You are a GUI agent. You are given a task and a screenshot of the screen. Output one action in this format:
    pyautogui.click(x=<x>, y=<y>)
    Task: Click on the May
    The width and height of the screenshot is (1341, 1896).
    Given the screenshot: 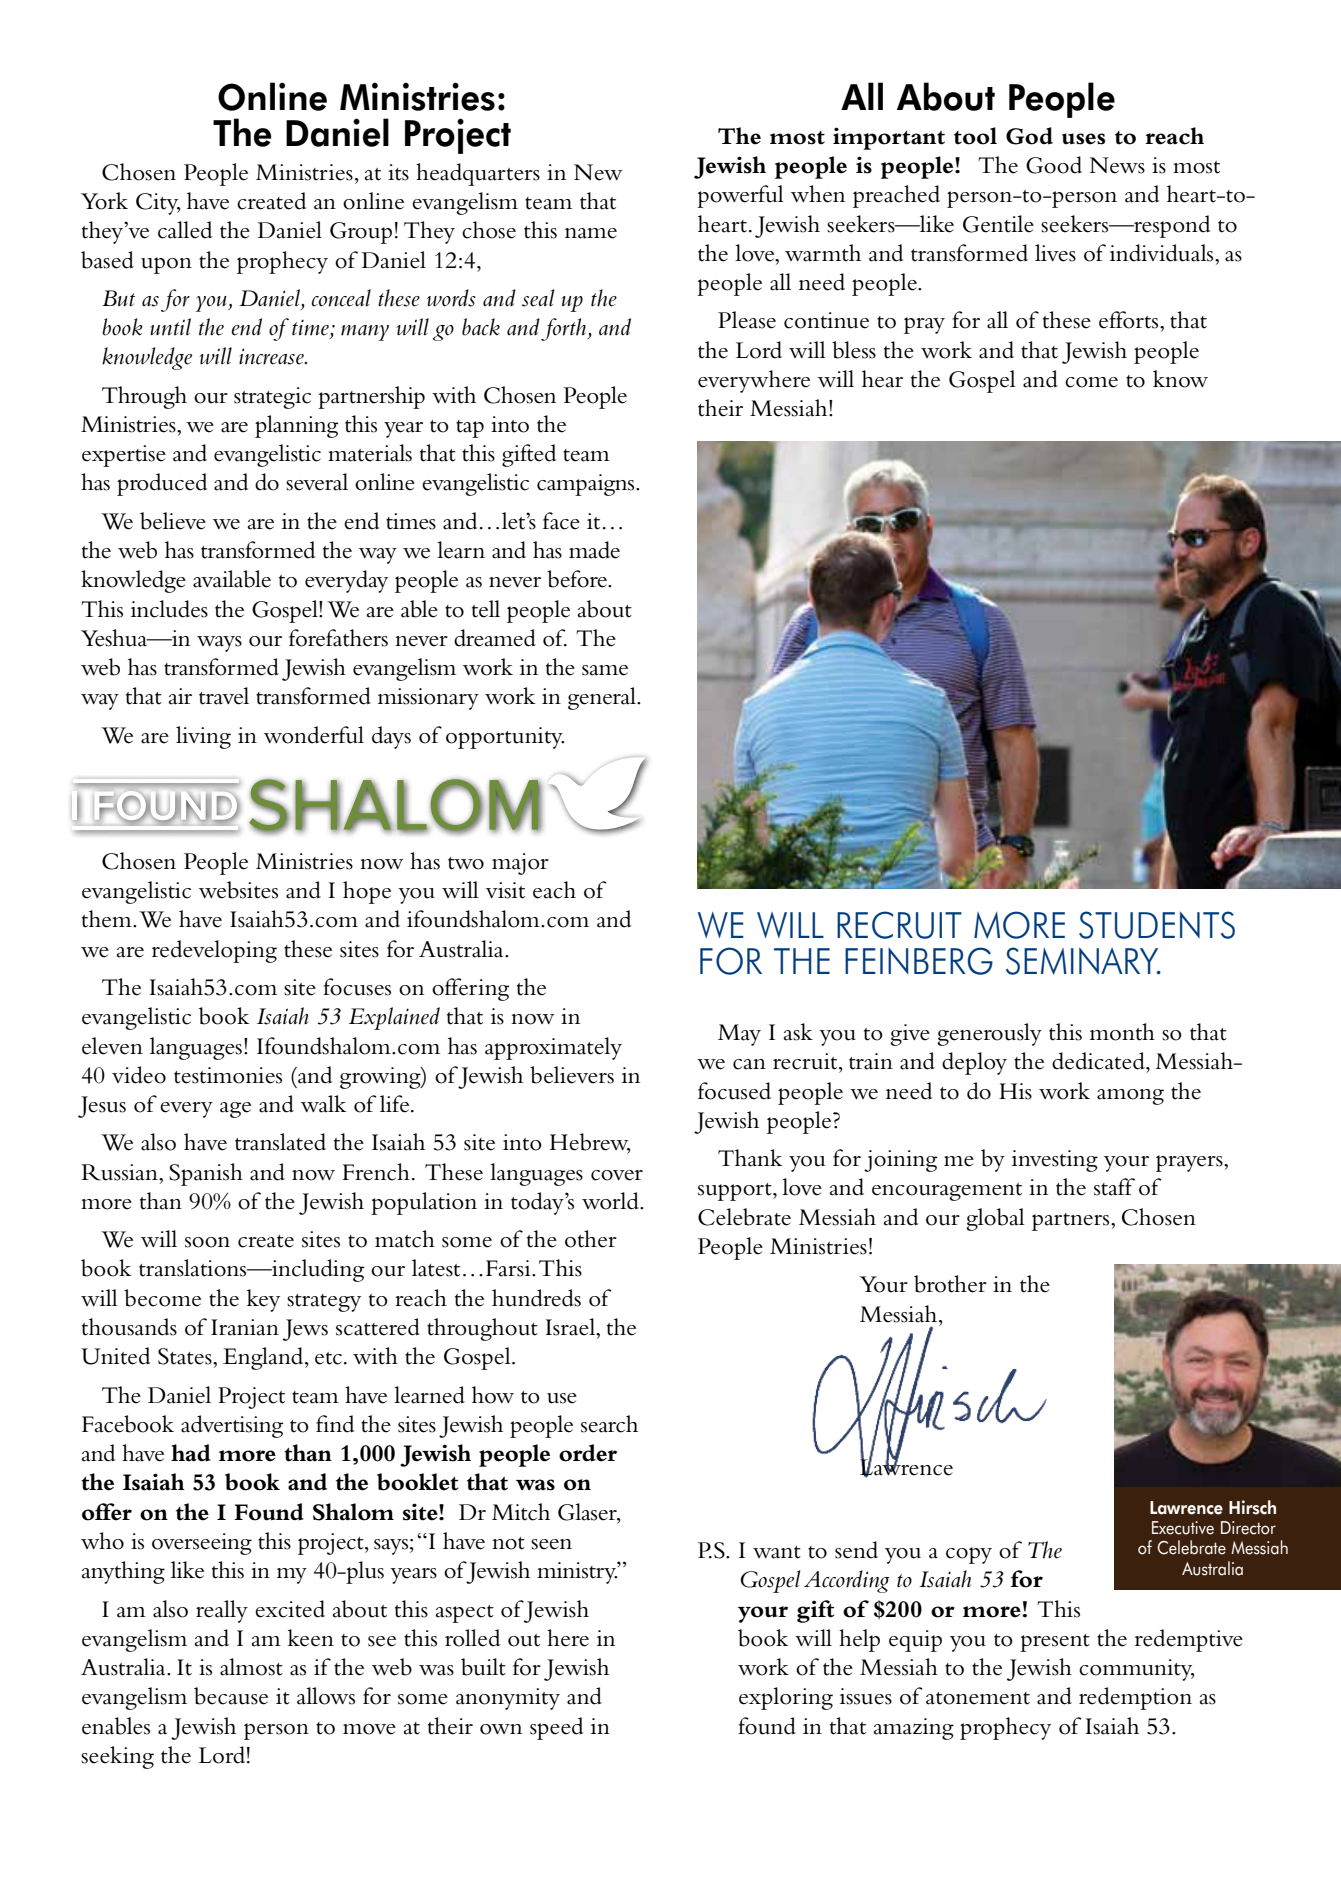 What is the action you would take?
    pyautogui.click(x=739, y=1035)
